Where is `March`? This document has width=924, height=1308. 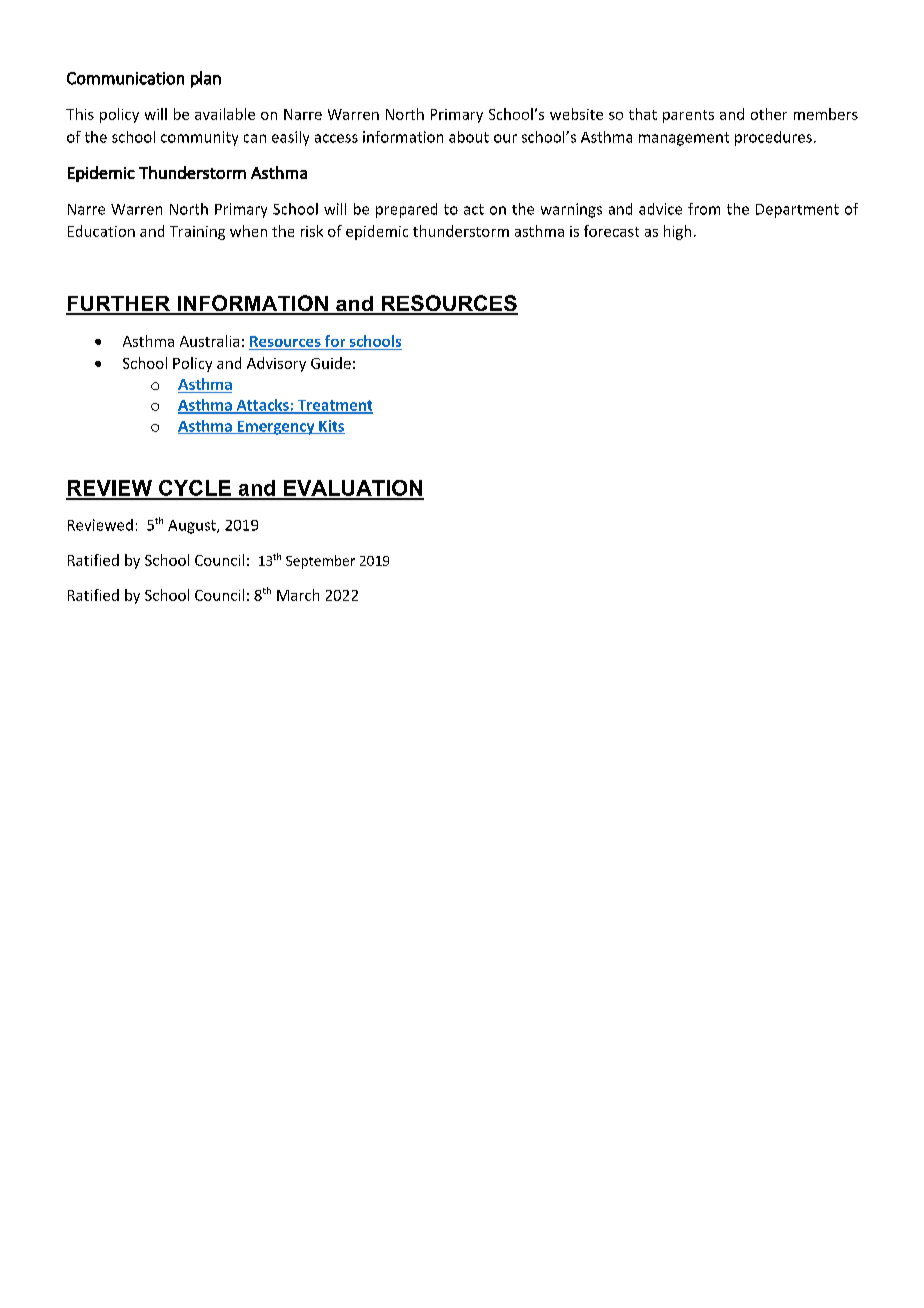 March is located at coordinates (298, 595).
